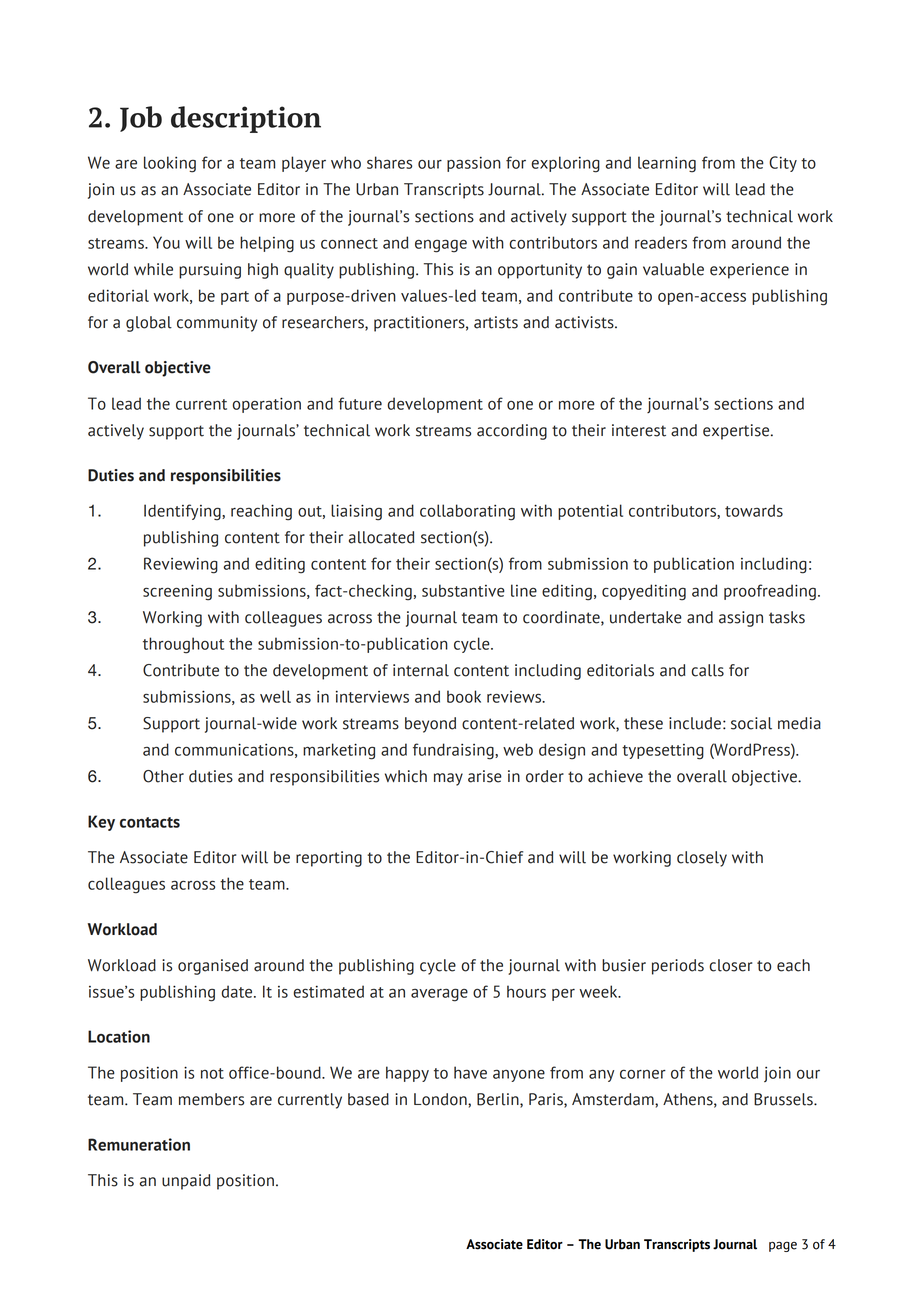 Image resolution: width=924 pixels, height=1308 pixels. I want to click on throughout, so click(183, 645).
